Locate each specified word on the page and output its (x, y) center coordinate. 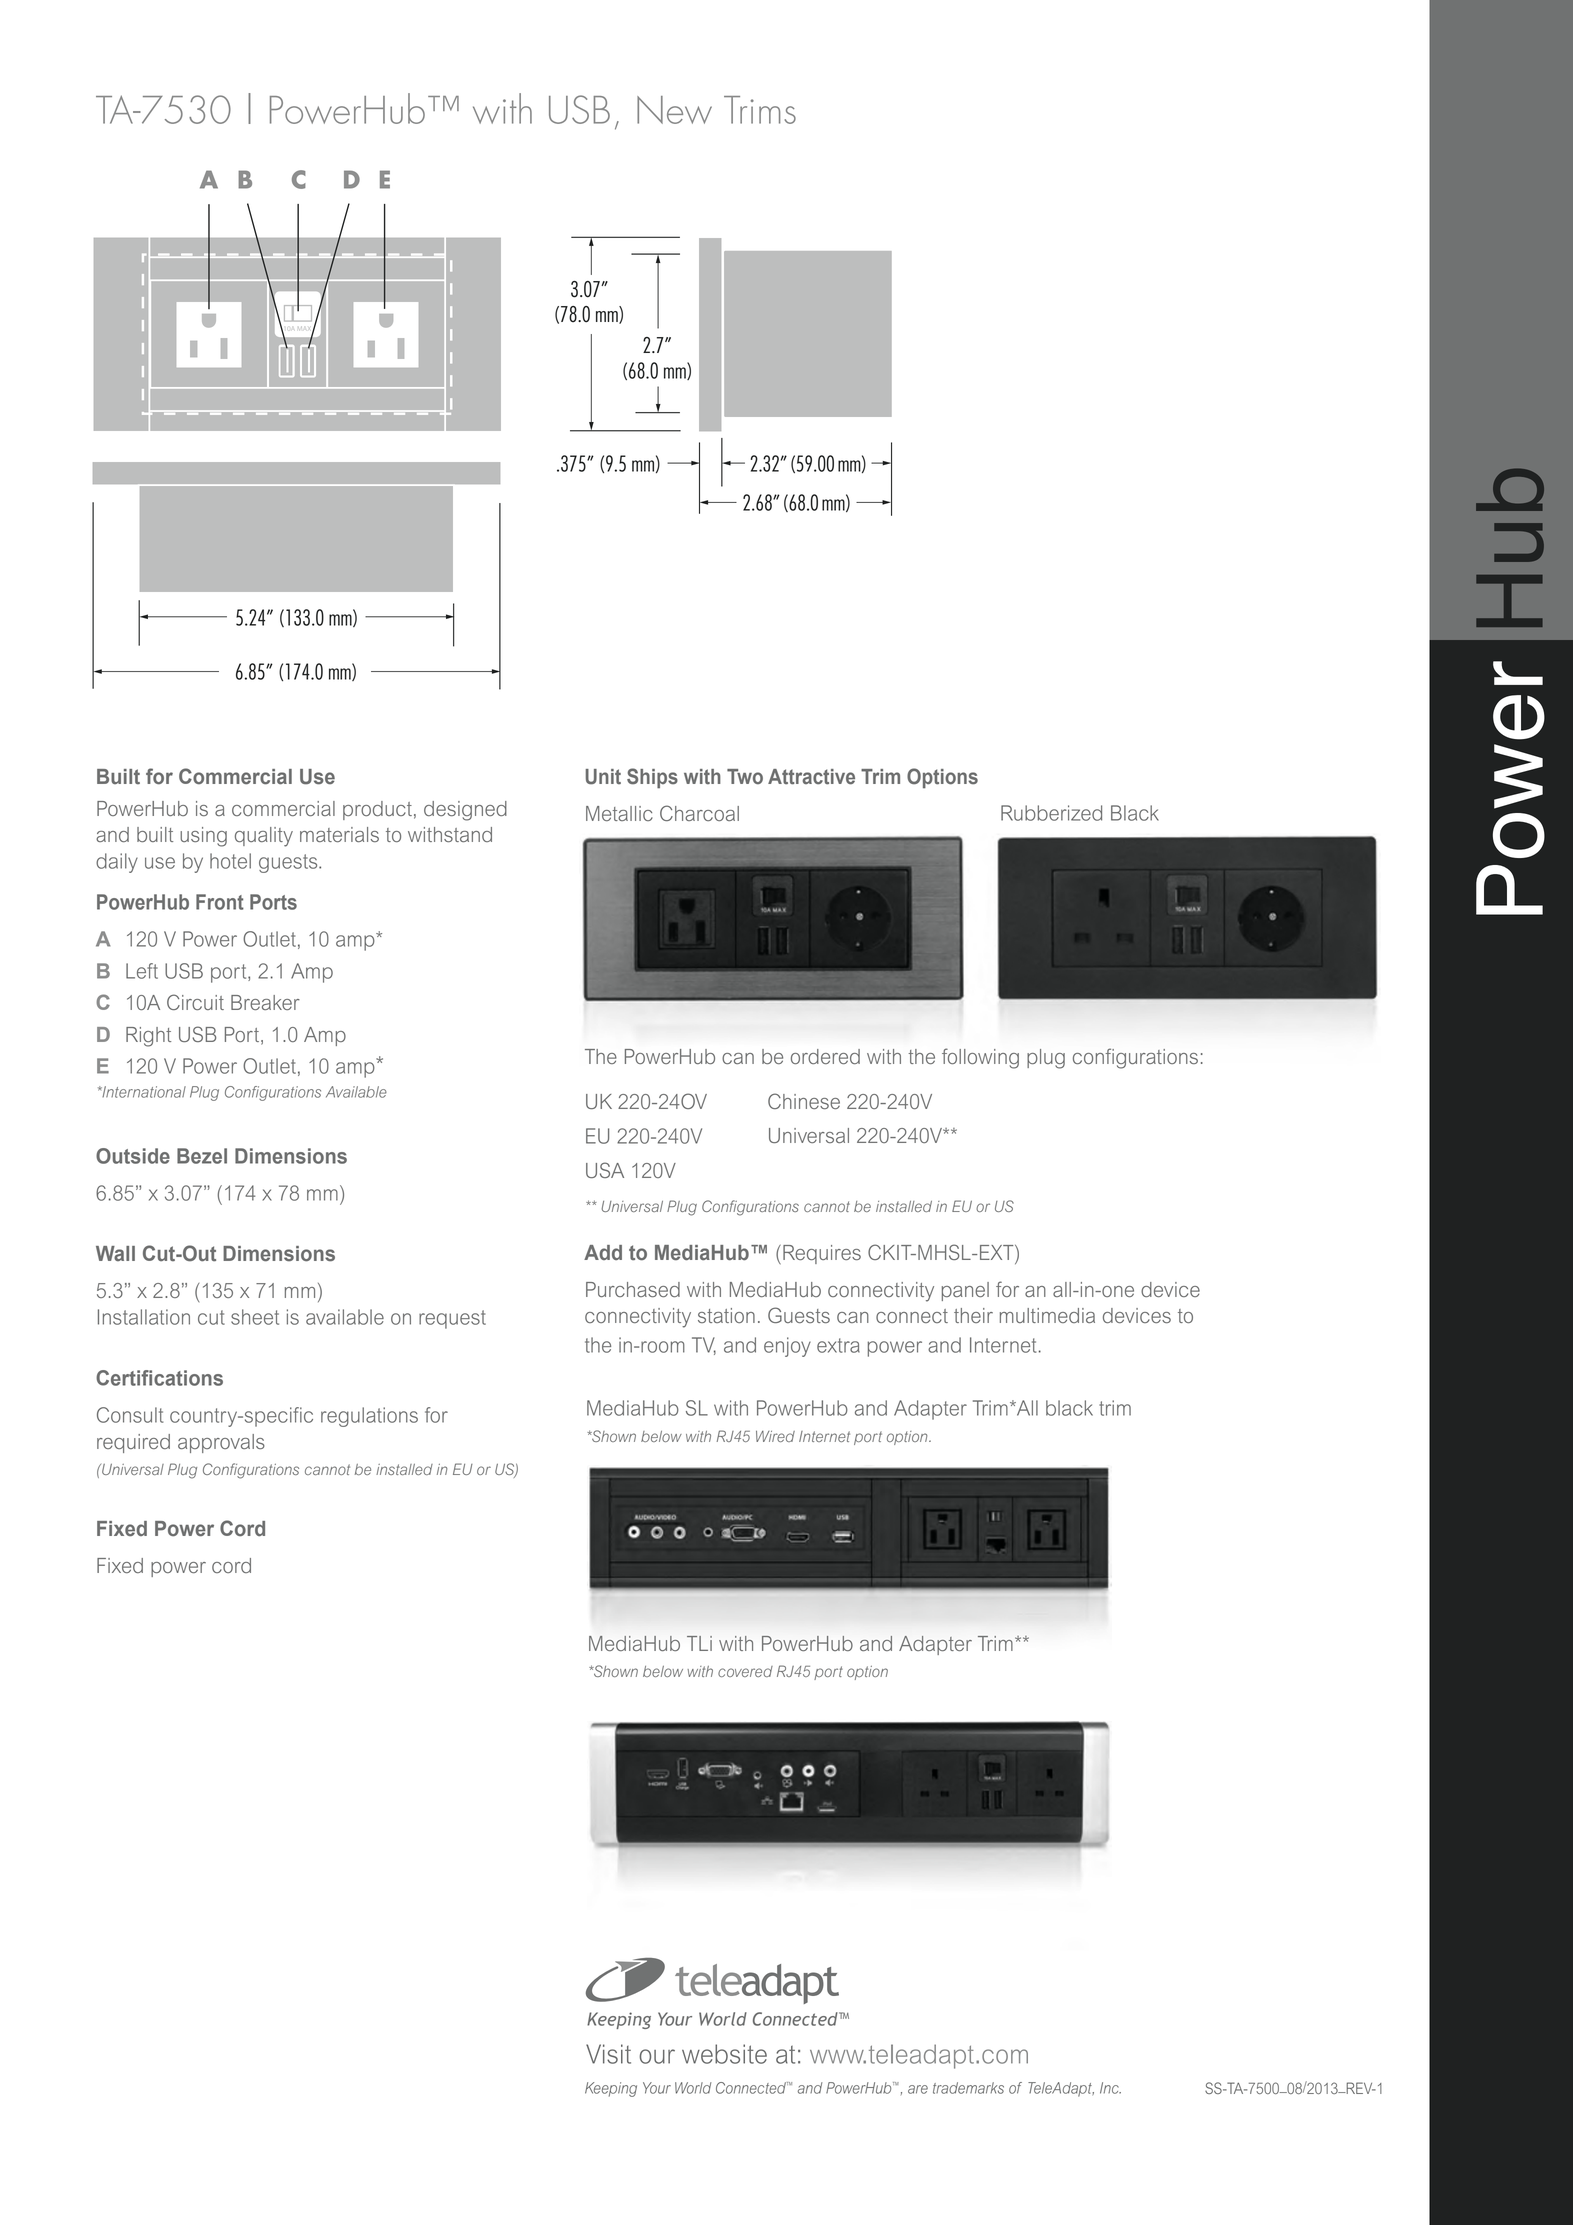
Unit (603, 777)
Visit (608, 2054)
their (973, 1315)
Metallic (619, 813)
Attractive (811, 777)
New (674, 110)
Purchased (633, 1289)
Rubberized (1051, 813)
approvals (221, 1443)
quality (264, 837)
